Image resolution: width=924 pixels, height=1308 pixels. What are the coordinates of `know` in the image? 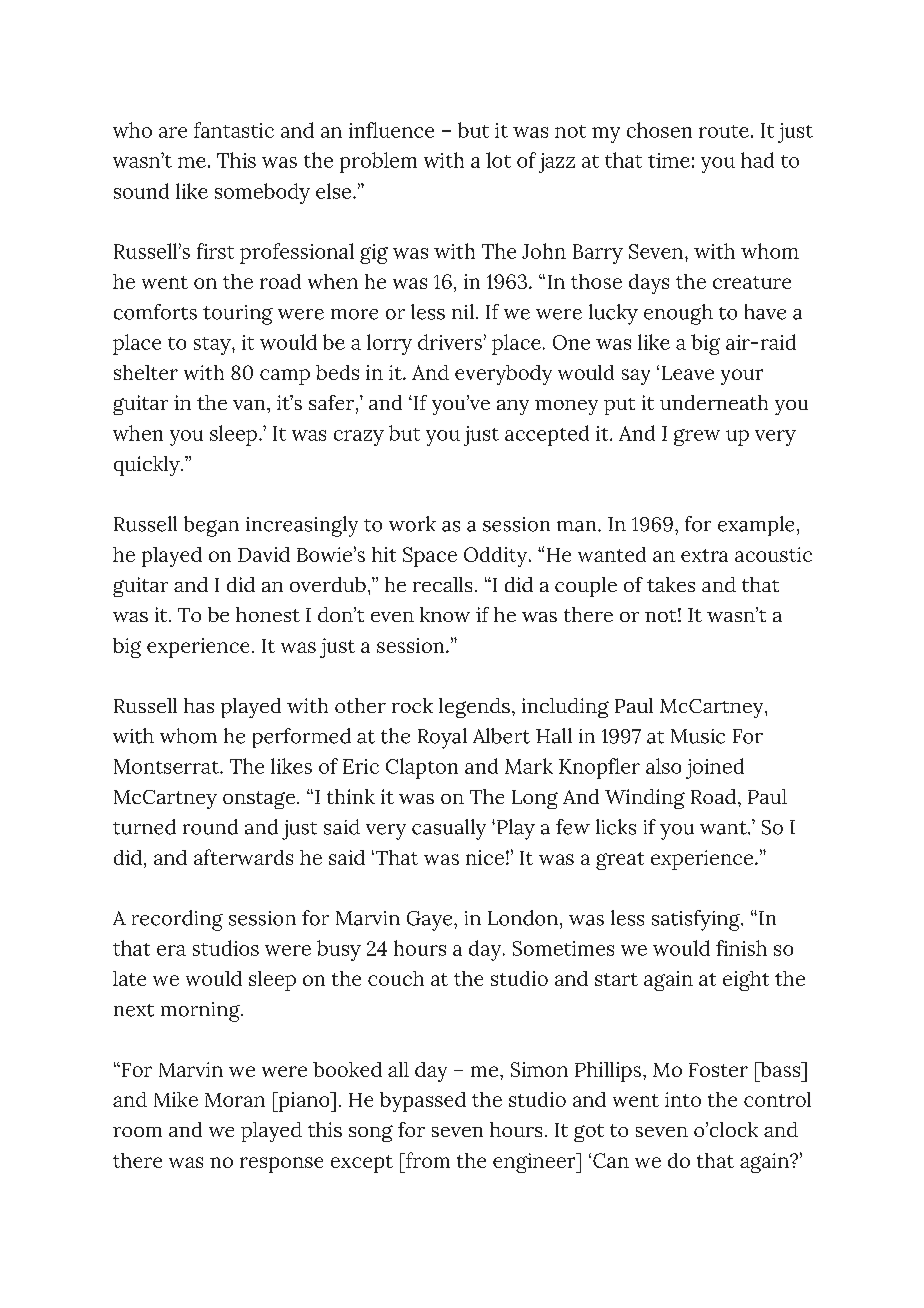 It's located at (445, 614).
